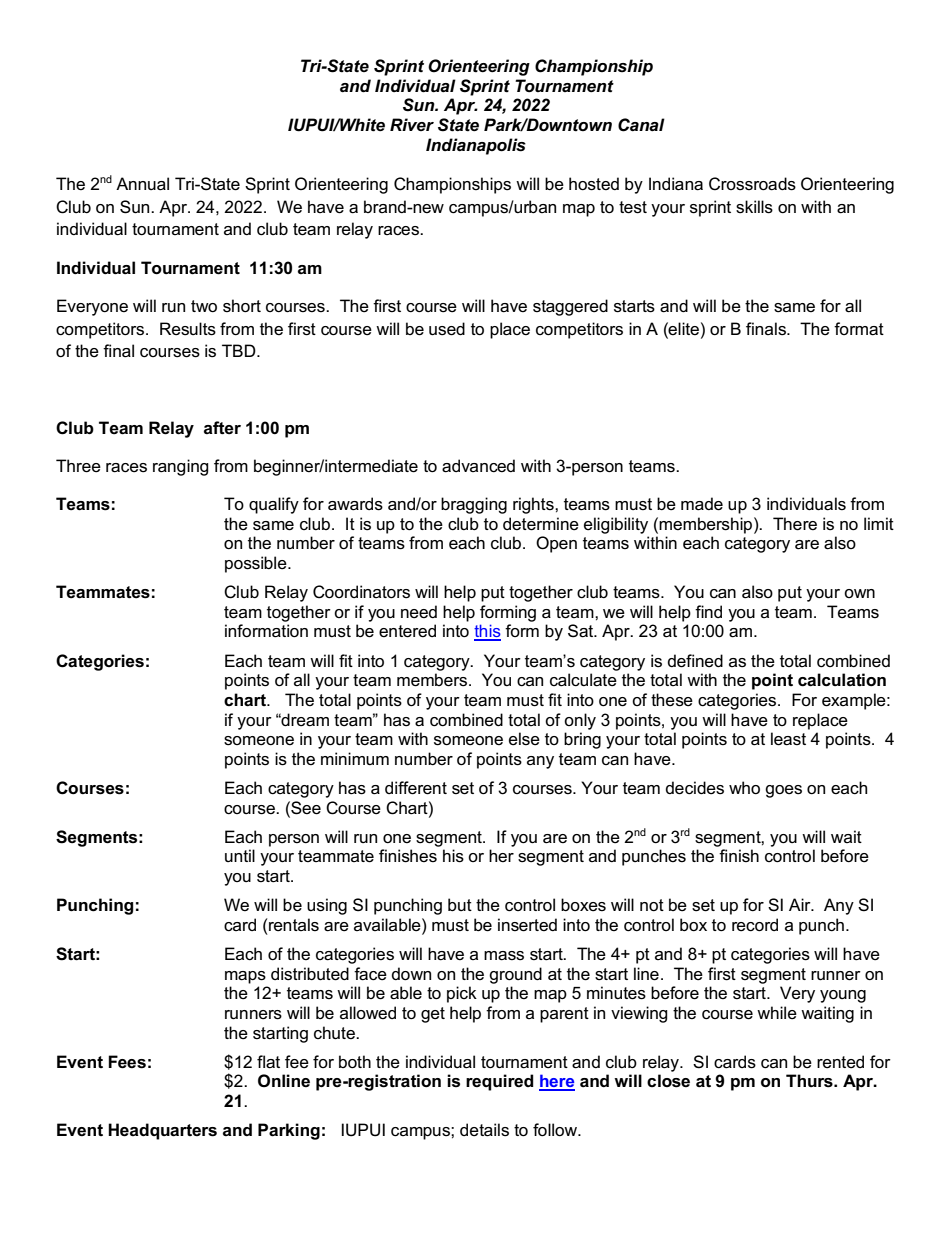 The height and width of the page is (1233, 952). Describe the element at coordinates (810, 1081) in the page. I see `Thurs` at that location.
